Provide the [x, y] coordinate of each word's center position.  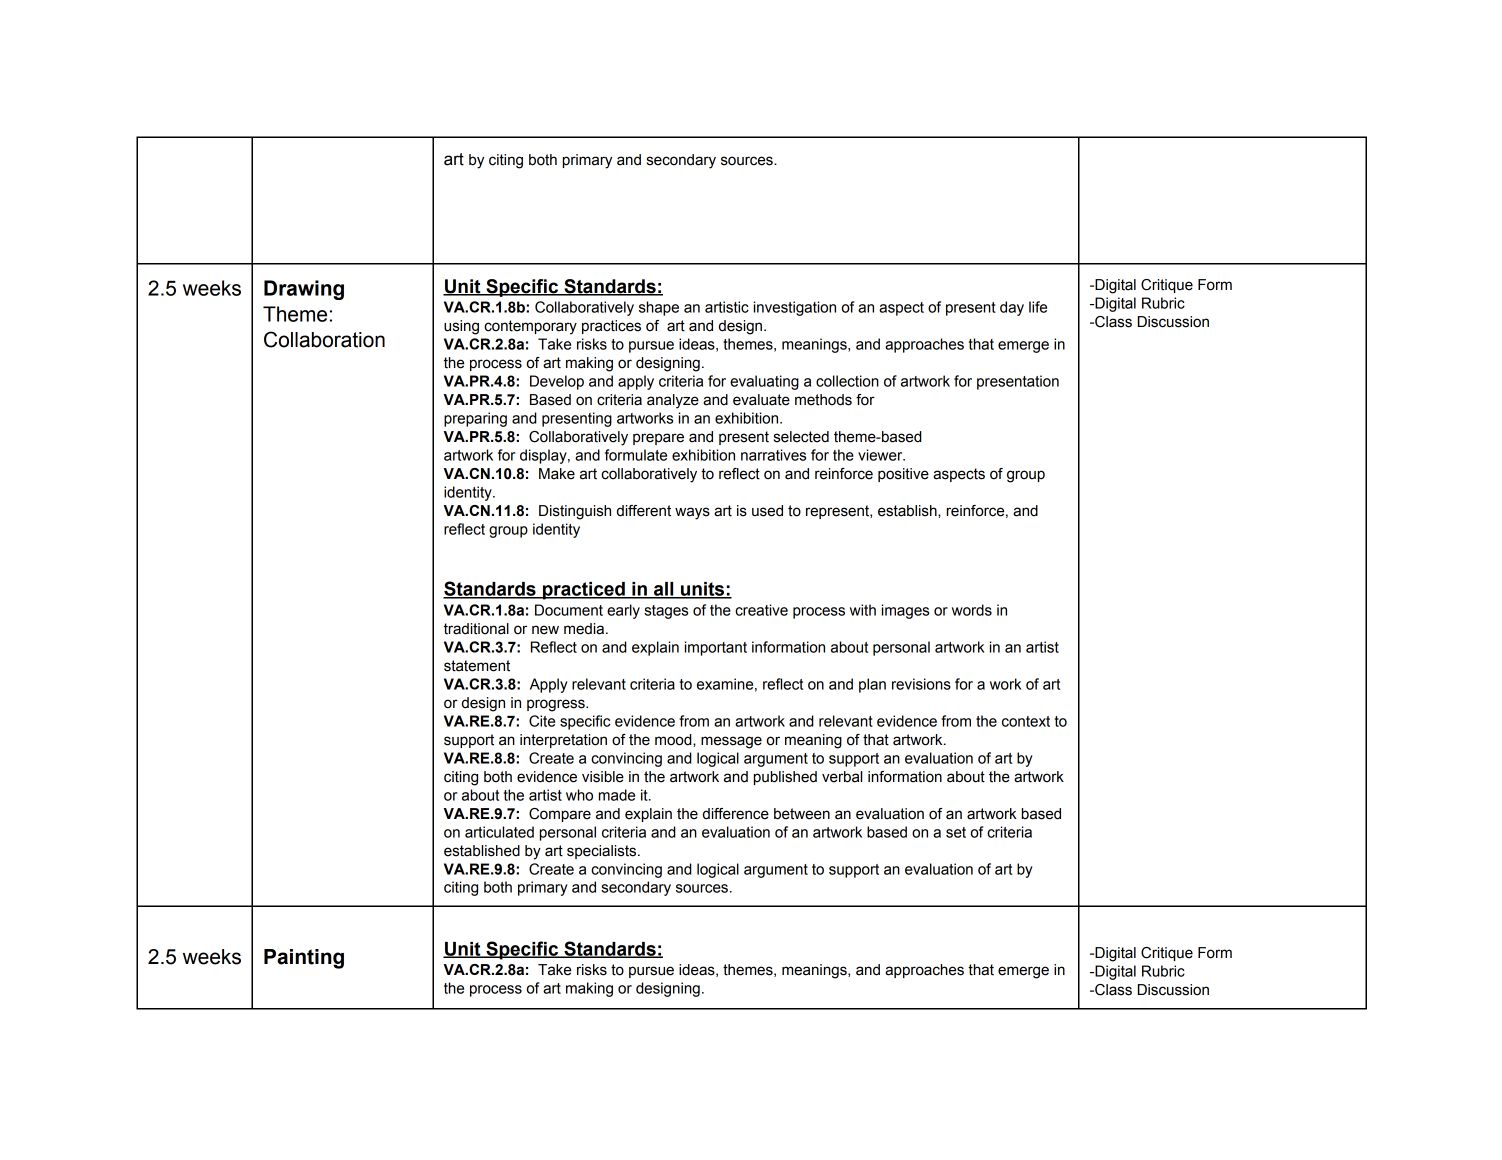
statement [477, 666]
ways [692, 513]
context [1026, 721]
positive [903, 475]
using [461, 327]
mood [674, 740]
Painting [304, 959]
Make [557, 474]
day [1012, 308]
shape [659, 308]
